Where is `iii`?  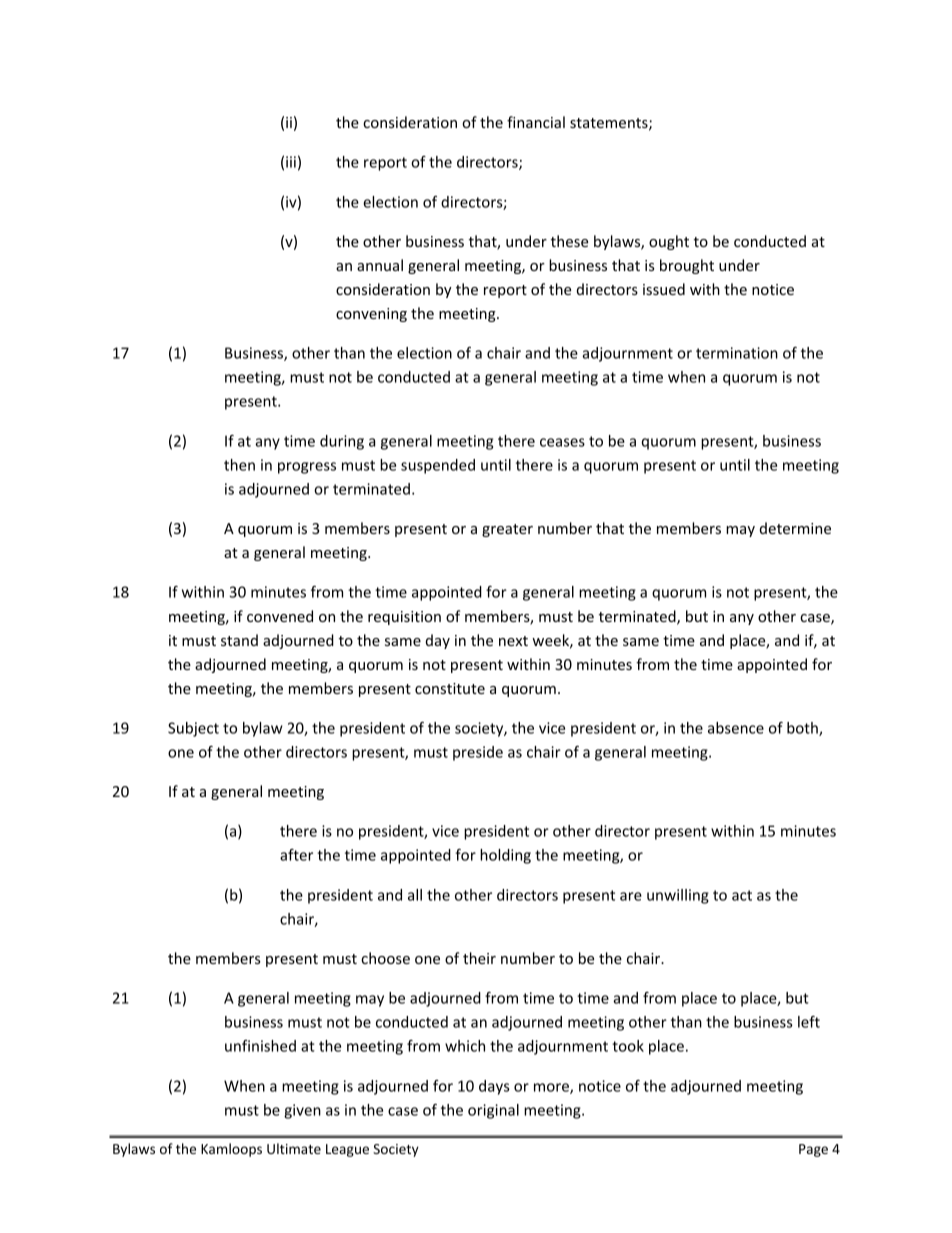
iii is located at coordinates (291, 162).
